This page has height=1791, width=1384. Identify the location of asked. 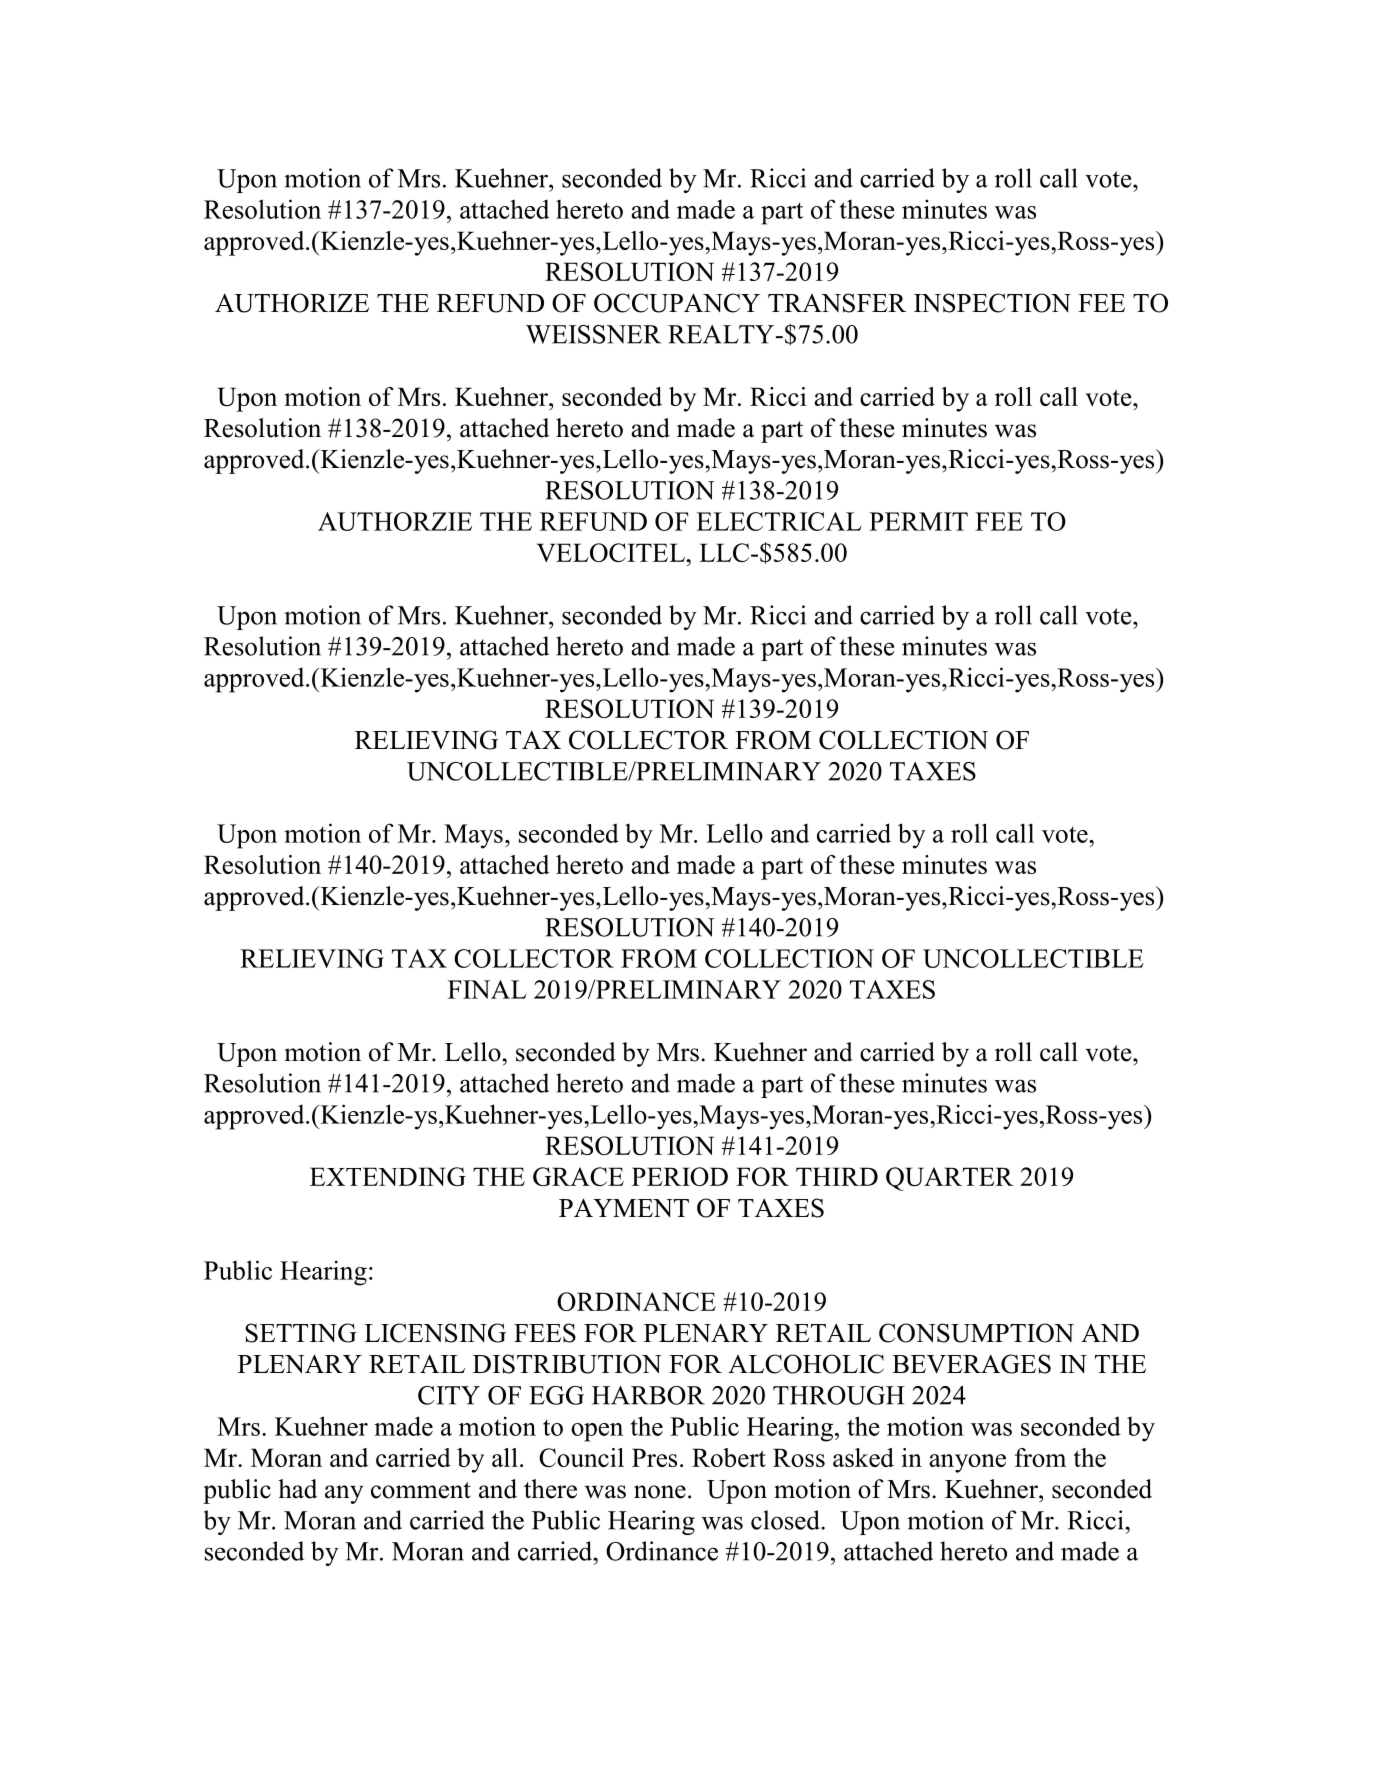
(863, 1457).
